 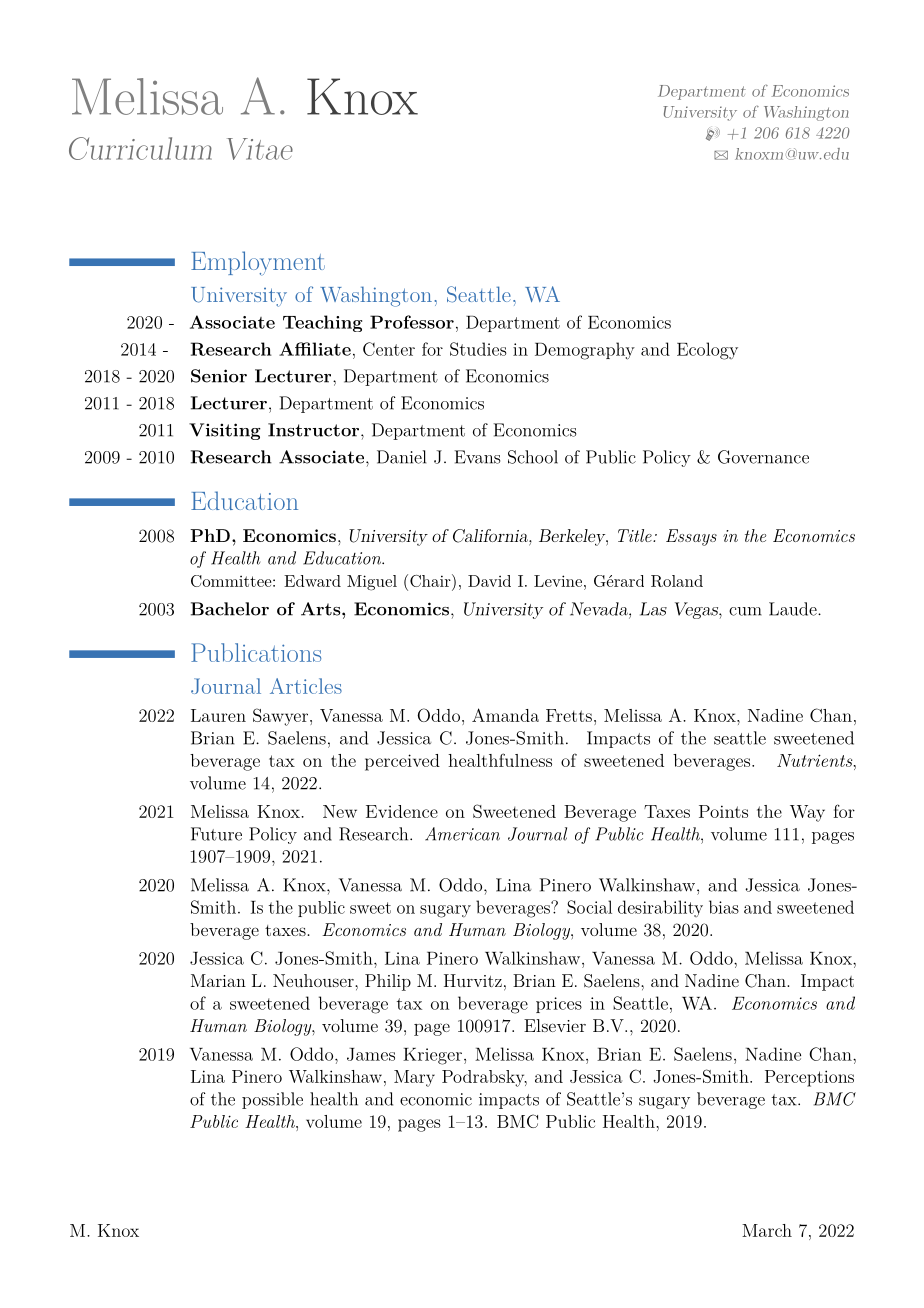 What do you see at coordinates (216, 834) in the screenshot?
I see `Future` at bounding box center [216, 834].
